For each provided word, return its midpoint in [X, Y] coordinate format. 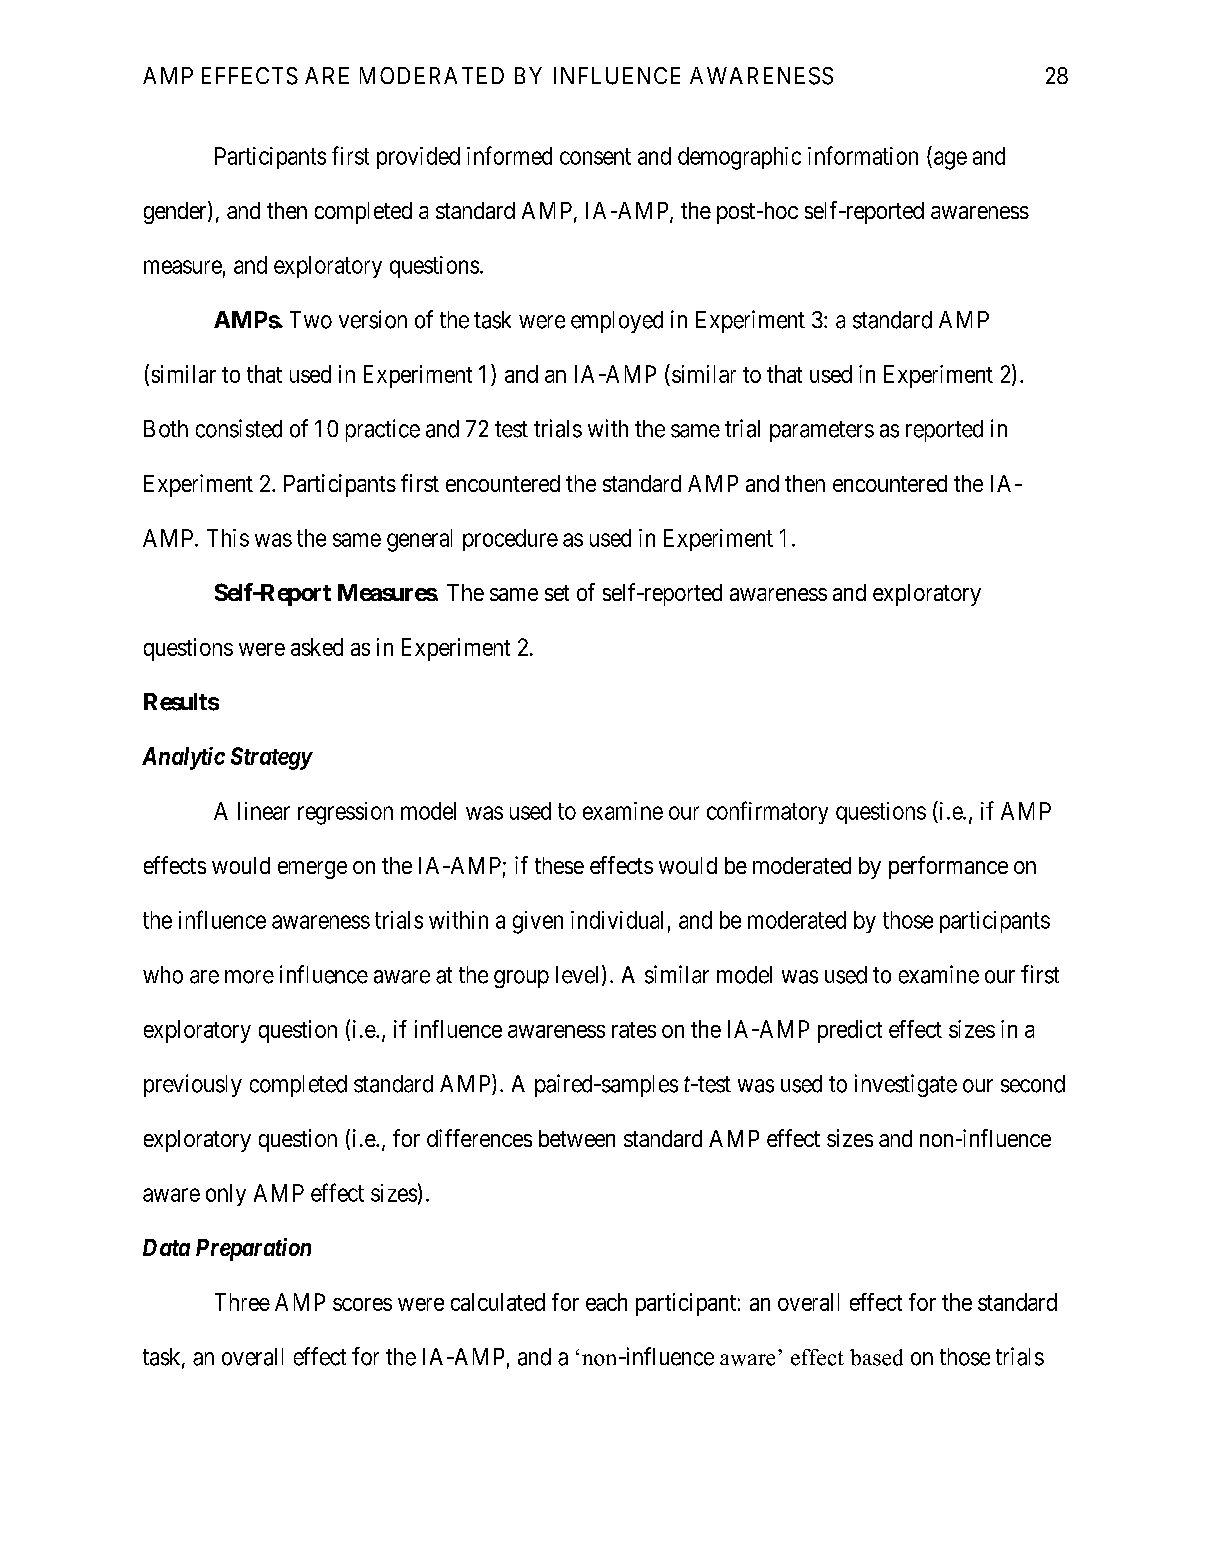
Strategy [271, 758]
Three [242, 1302]
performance [948, 867]
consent [595, 156]
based [876, 1357]
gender [176, 212]
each [606, 1302]
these [559, 865]
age [950, 160]
